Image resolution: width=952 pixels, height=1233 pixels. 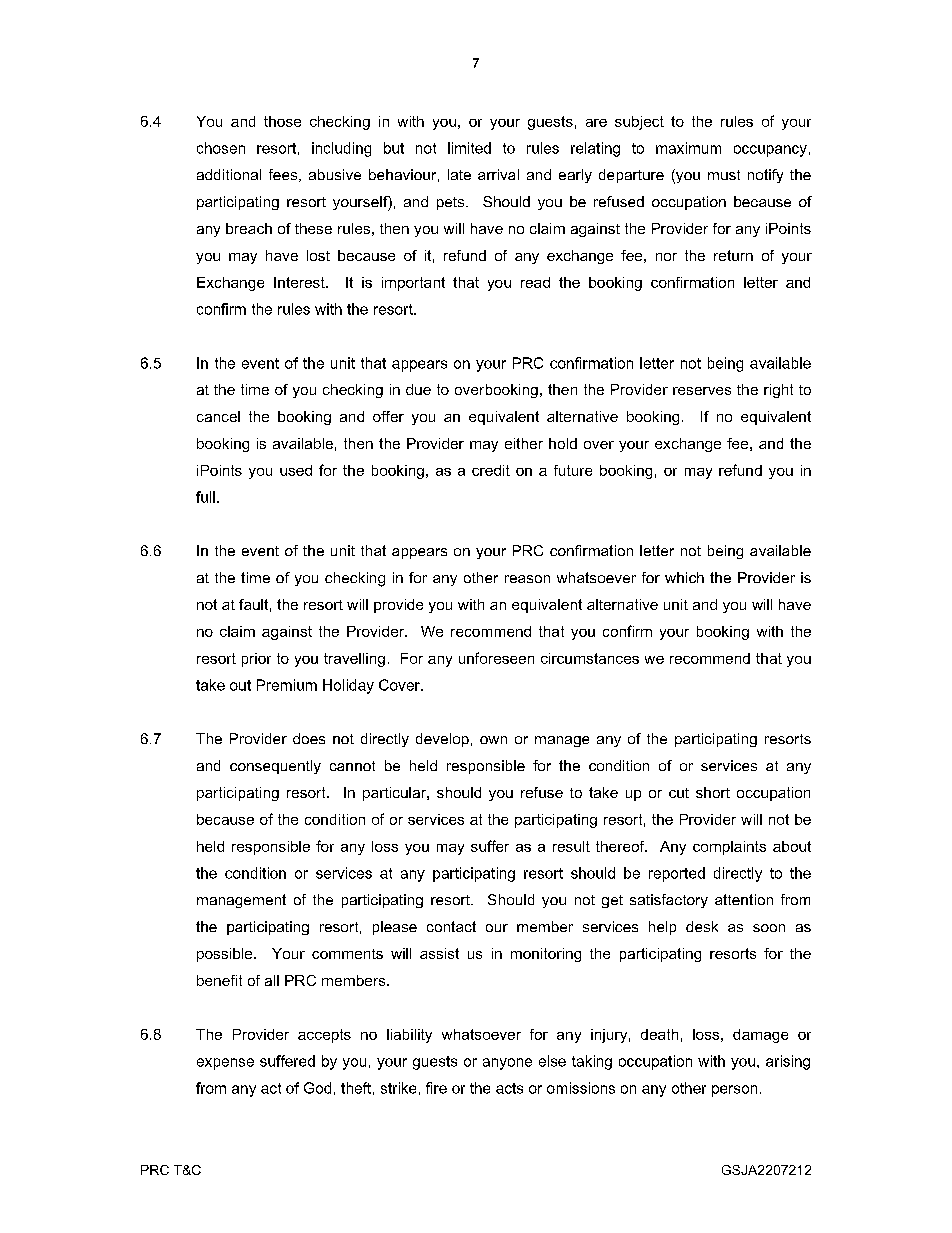 What do you see at coordinates (498, 174) in the document?
I see `arrival` at bounding box center [498, 174].
